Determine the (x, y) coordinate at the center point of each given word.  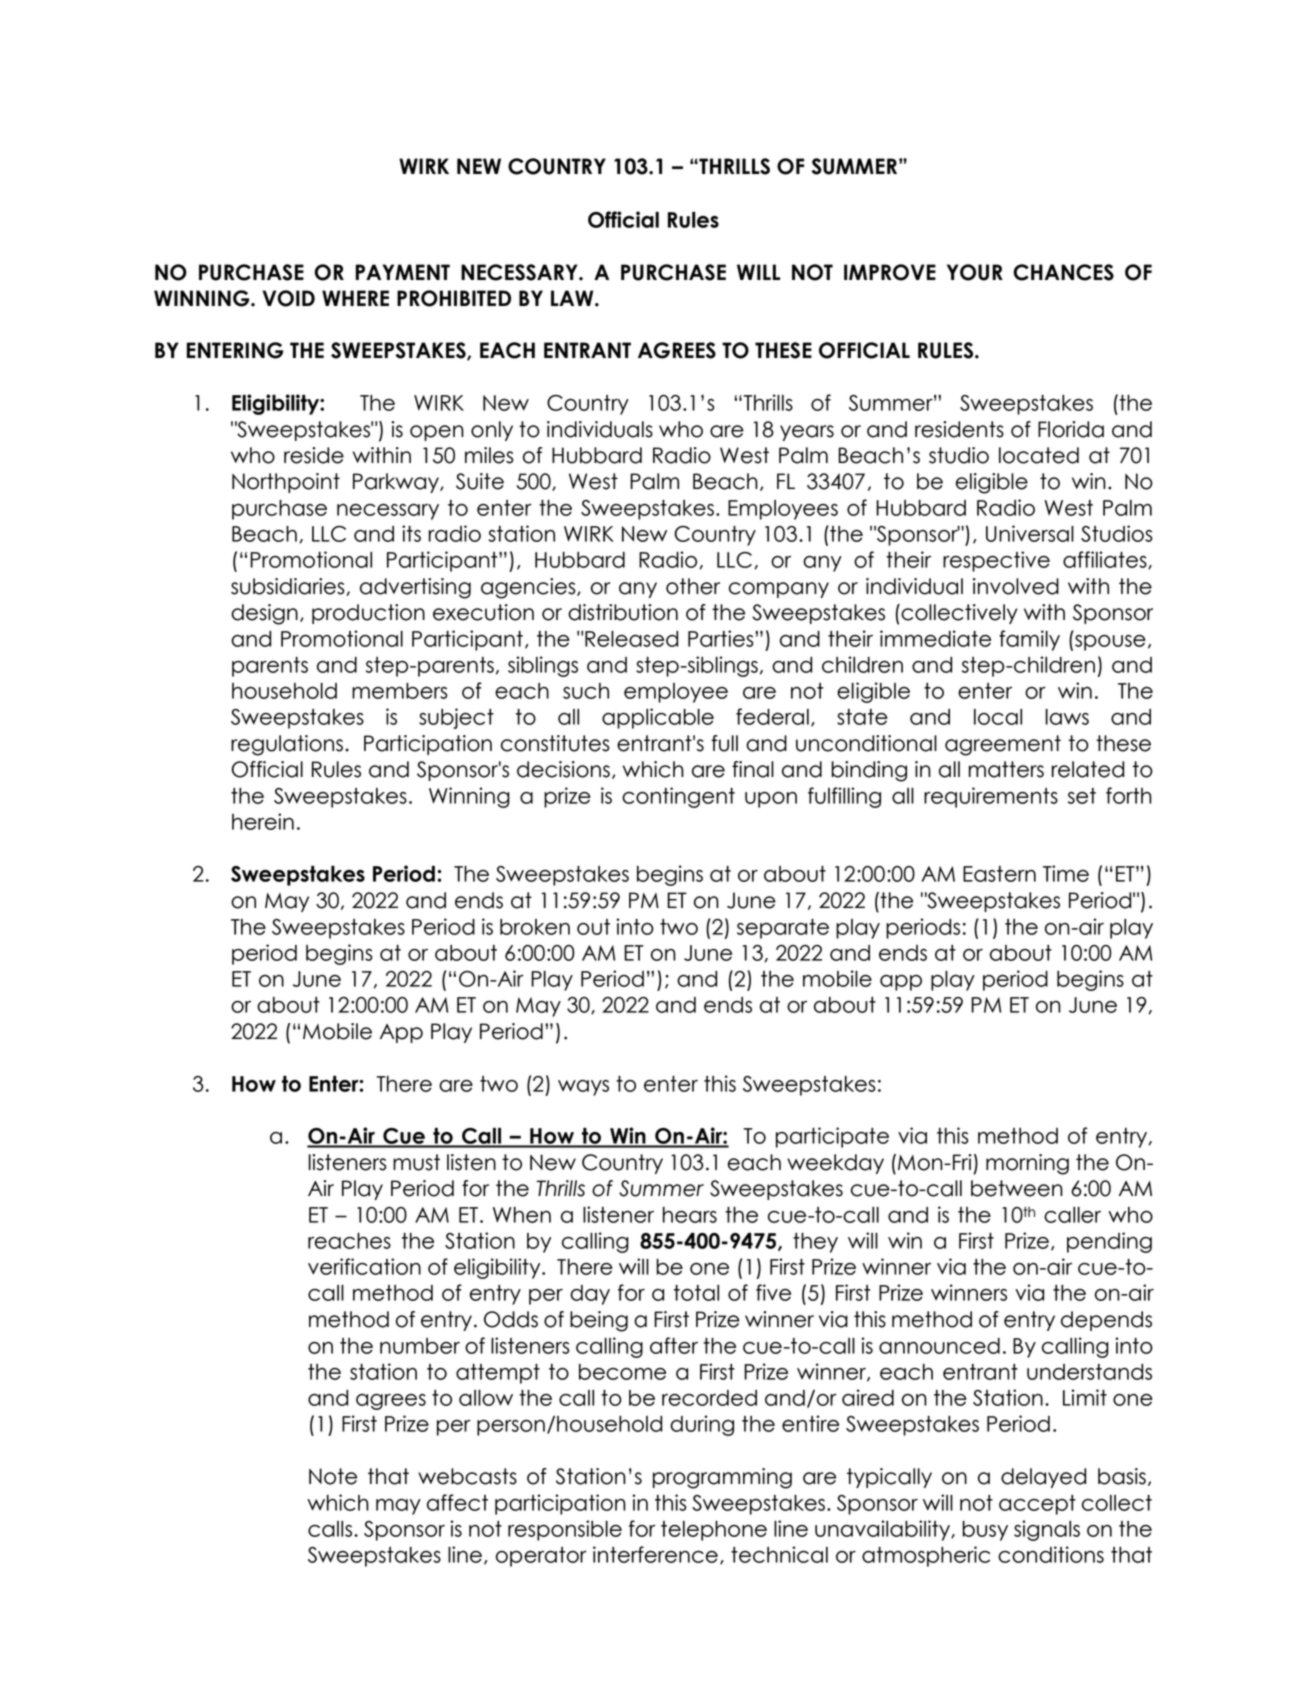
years (807, 433)
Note (333, 1476)
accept (1037, 1505)
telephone (714, 1531)
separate (783, 929)
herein (263, 821)
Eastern (999, 874)
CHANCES (1063, 272)
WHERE (355, 298)
